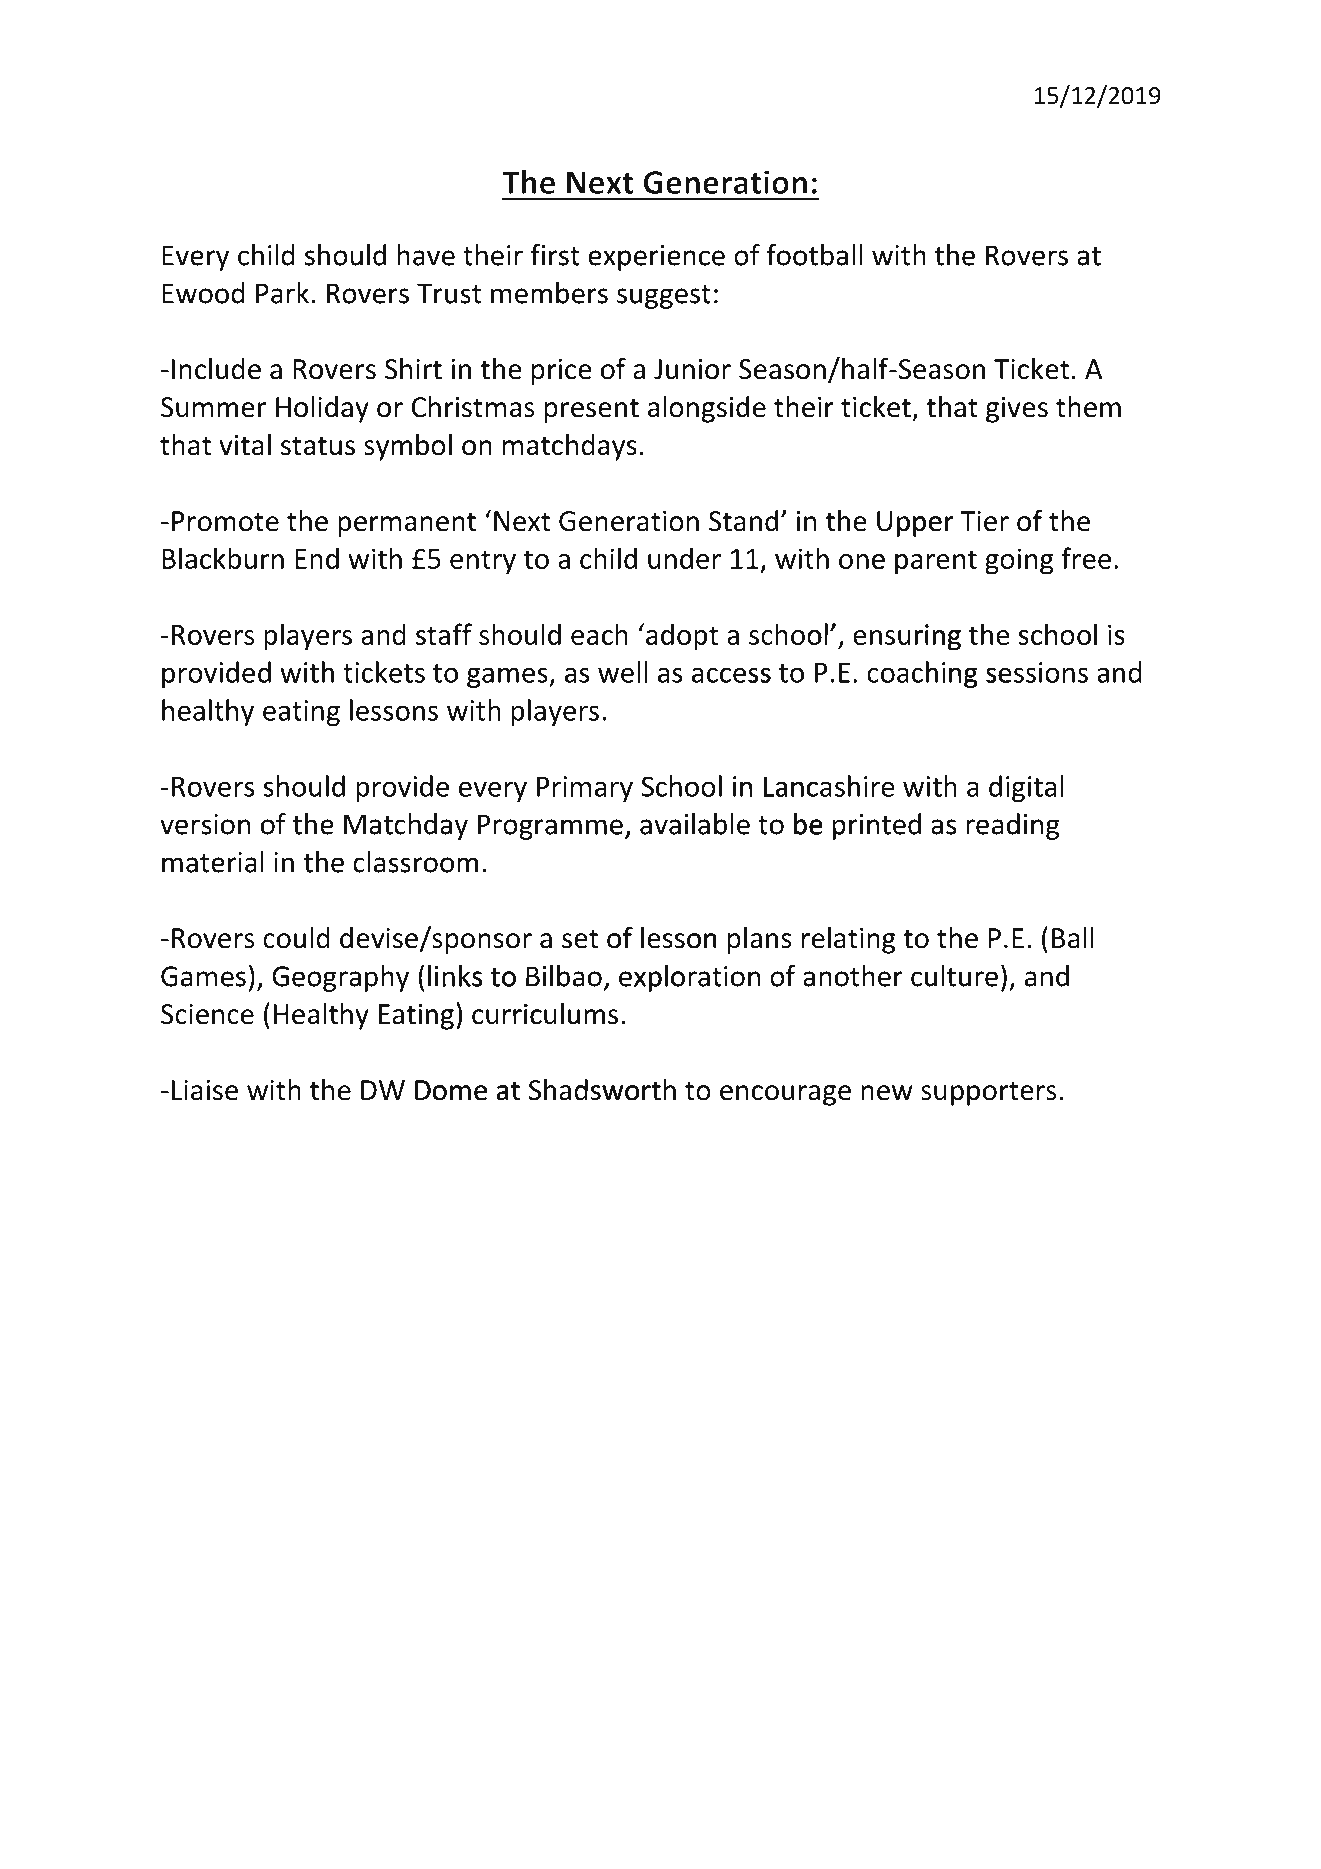 The image size is (1321, 1869). Describe the element at coordinates (695, 824) in the screenshot. I see `available` at that location.
